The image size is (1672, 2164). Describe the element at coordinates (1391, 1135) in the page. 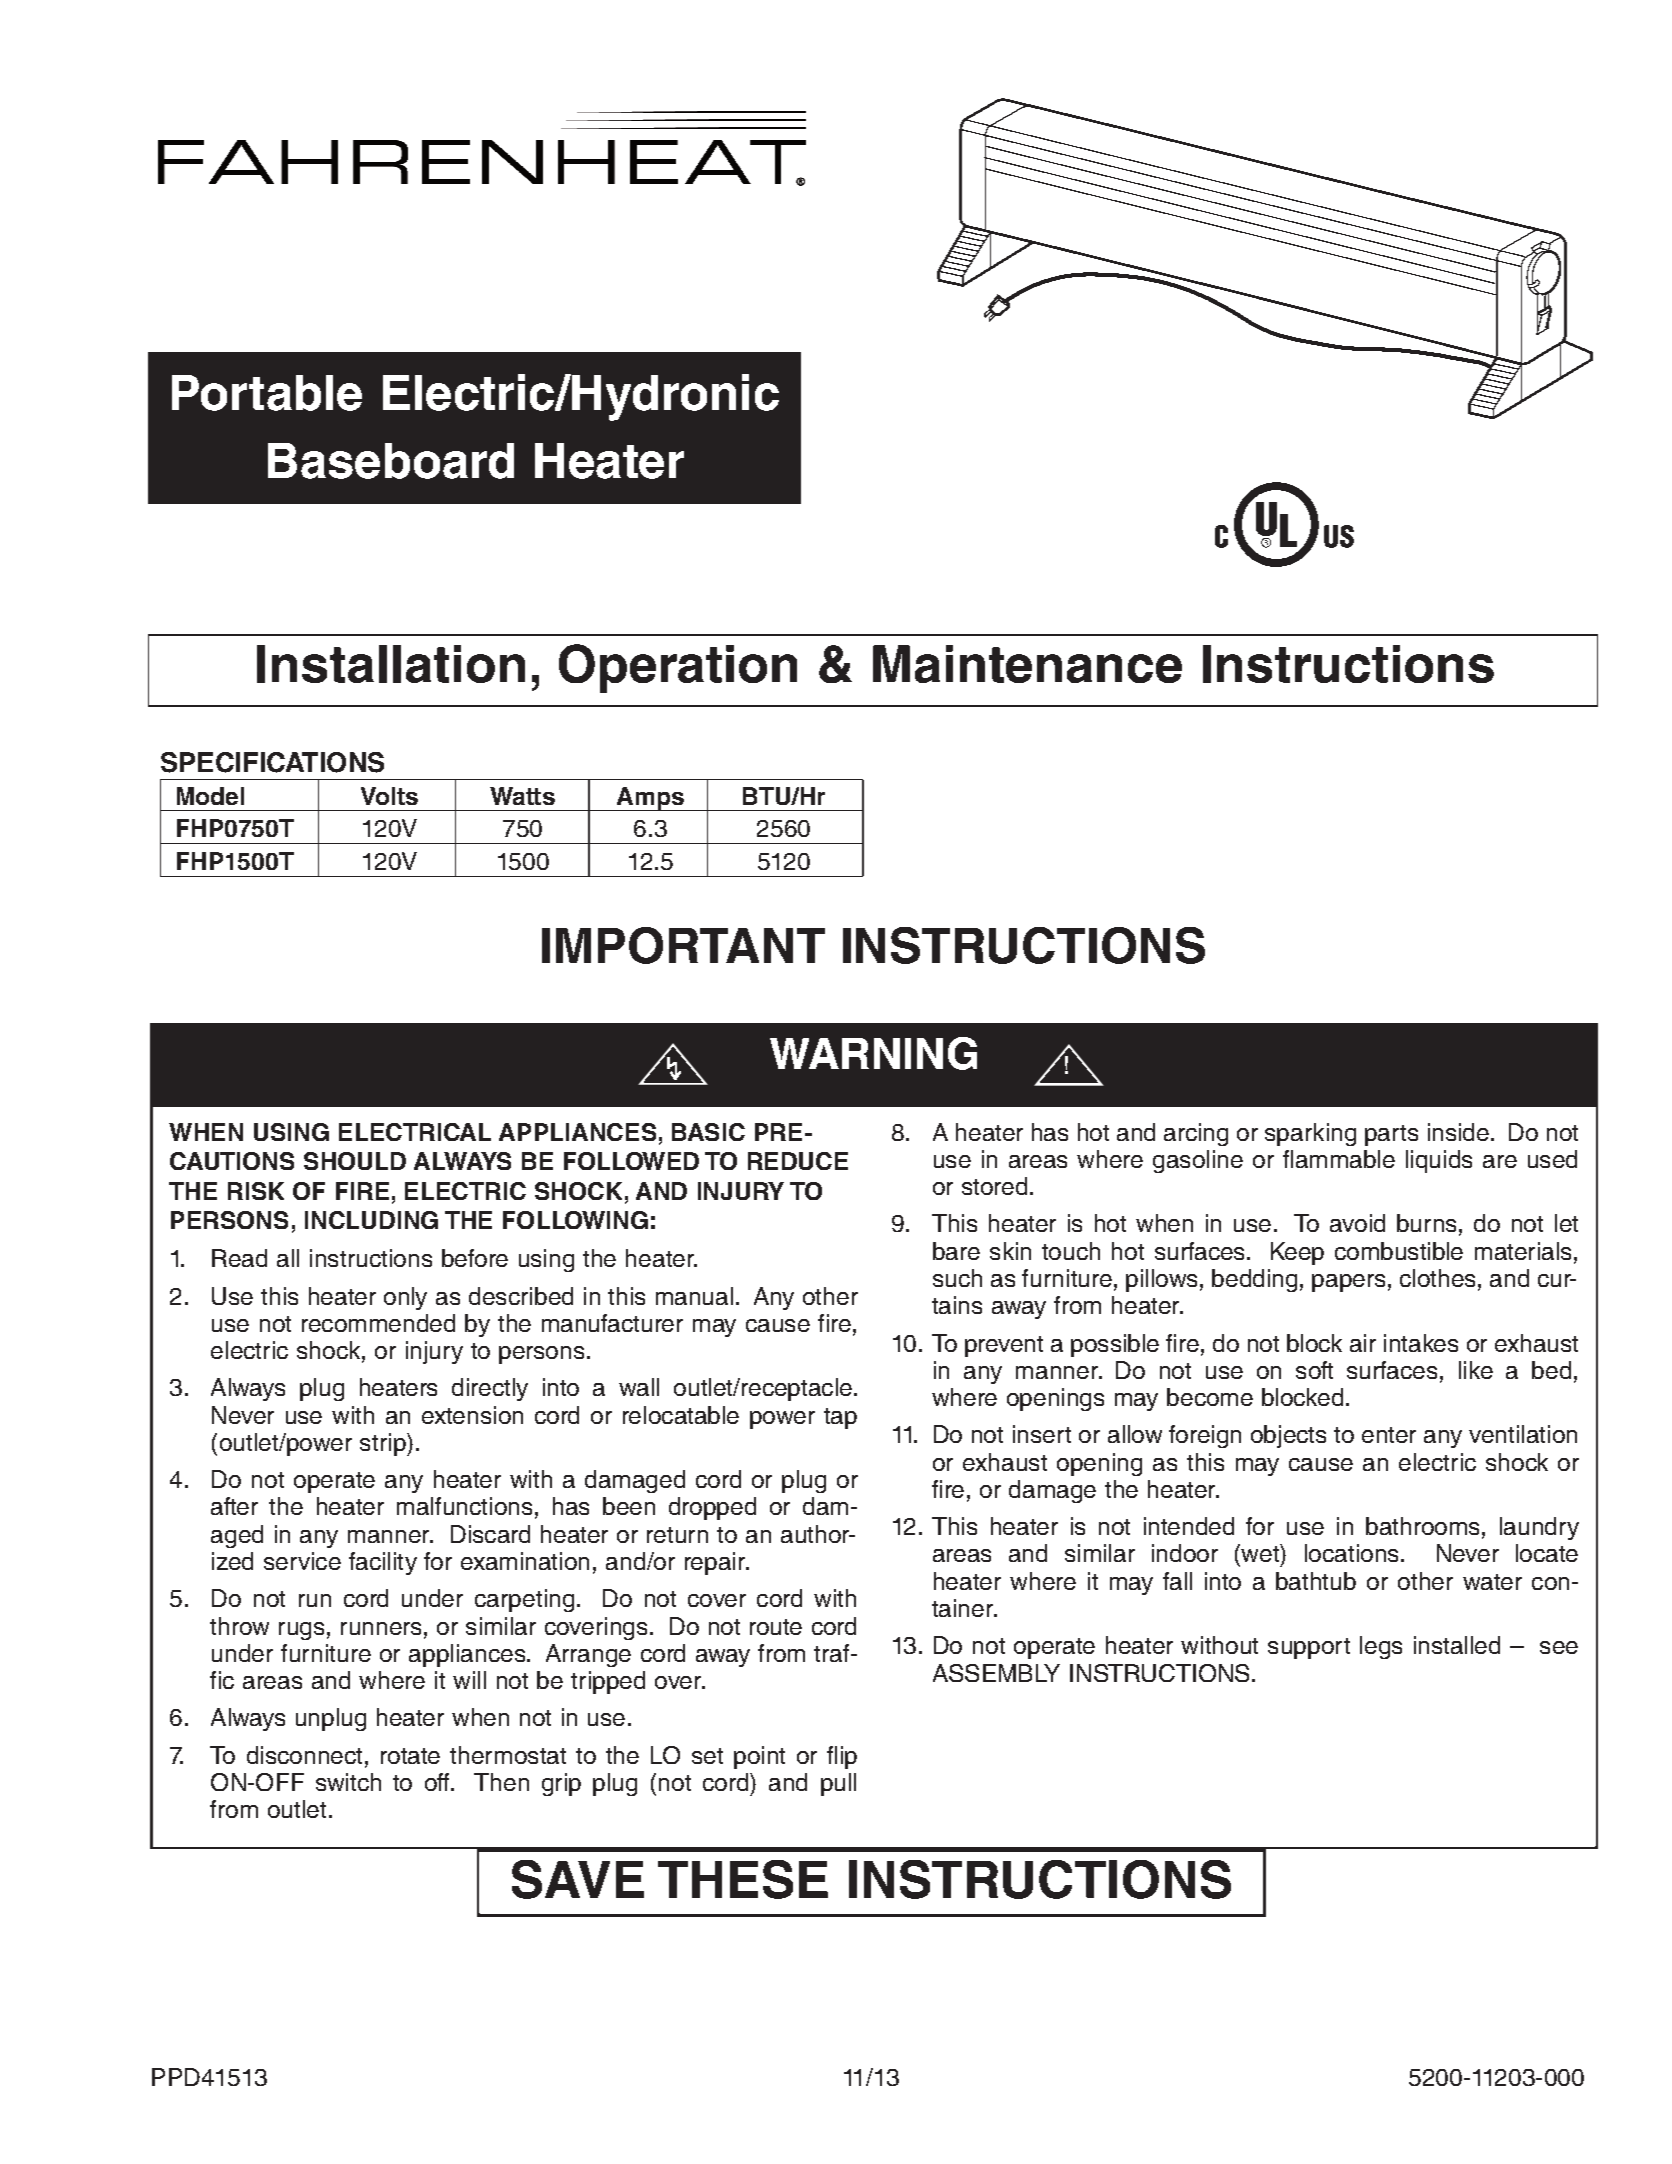

I see `parts` at that location.
